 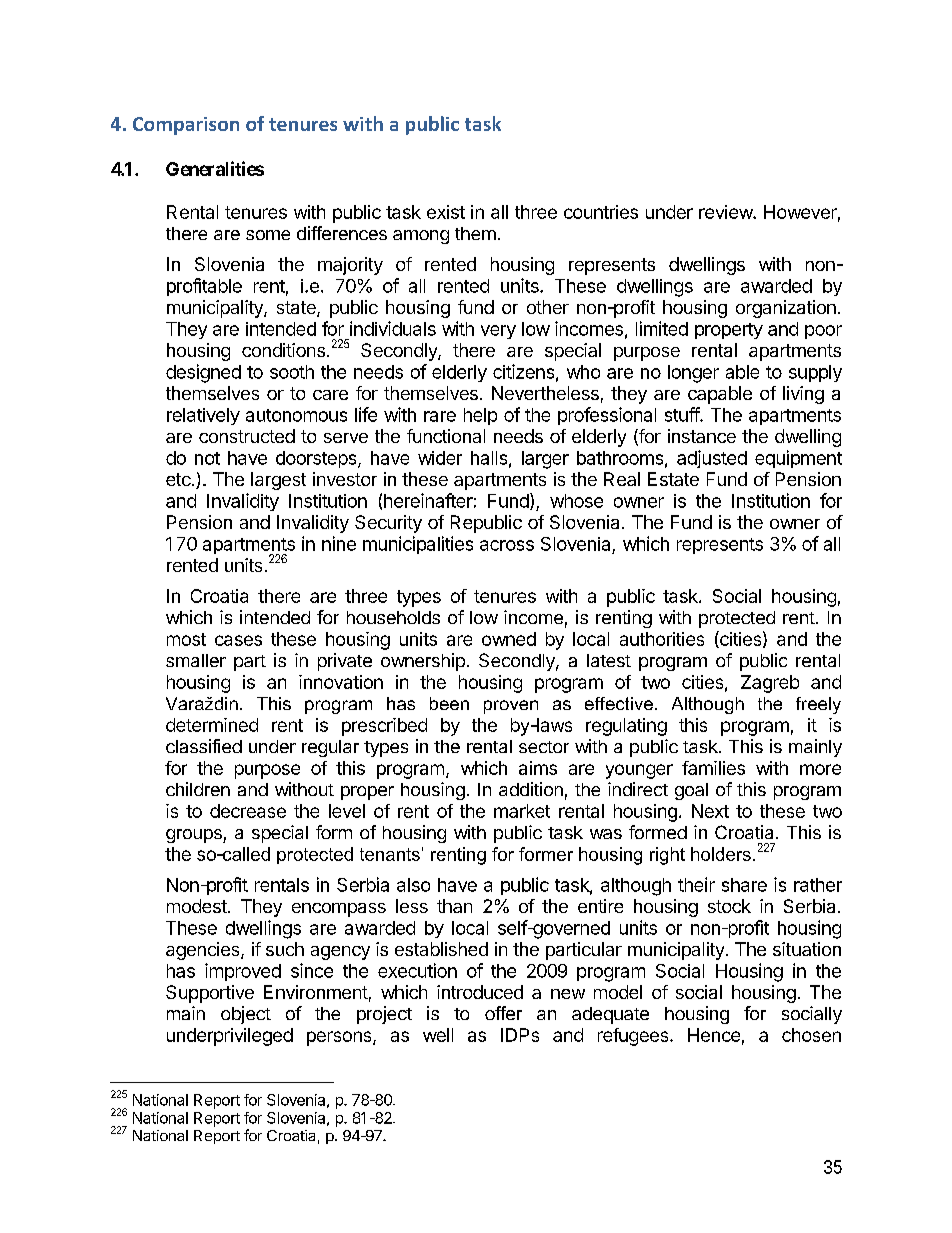 I want to click on object, so click(x=246, y=1015).
